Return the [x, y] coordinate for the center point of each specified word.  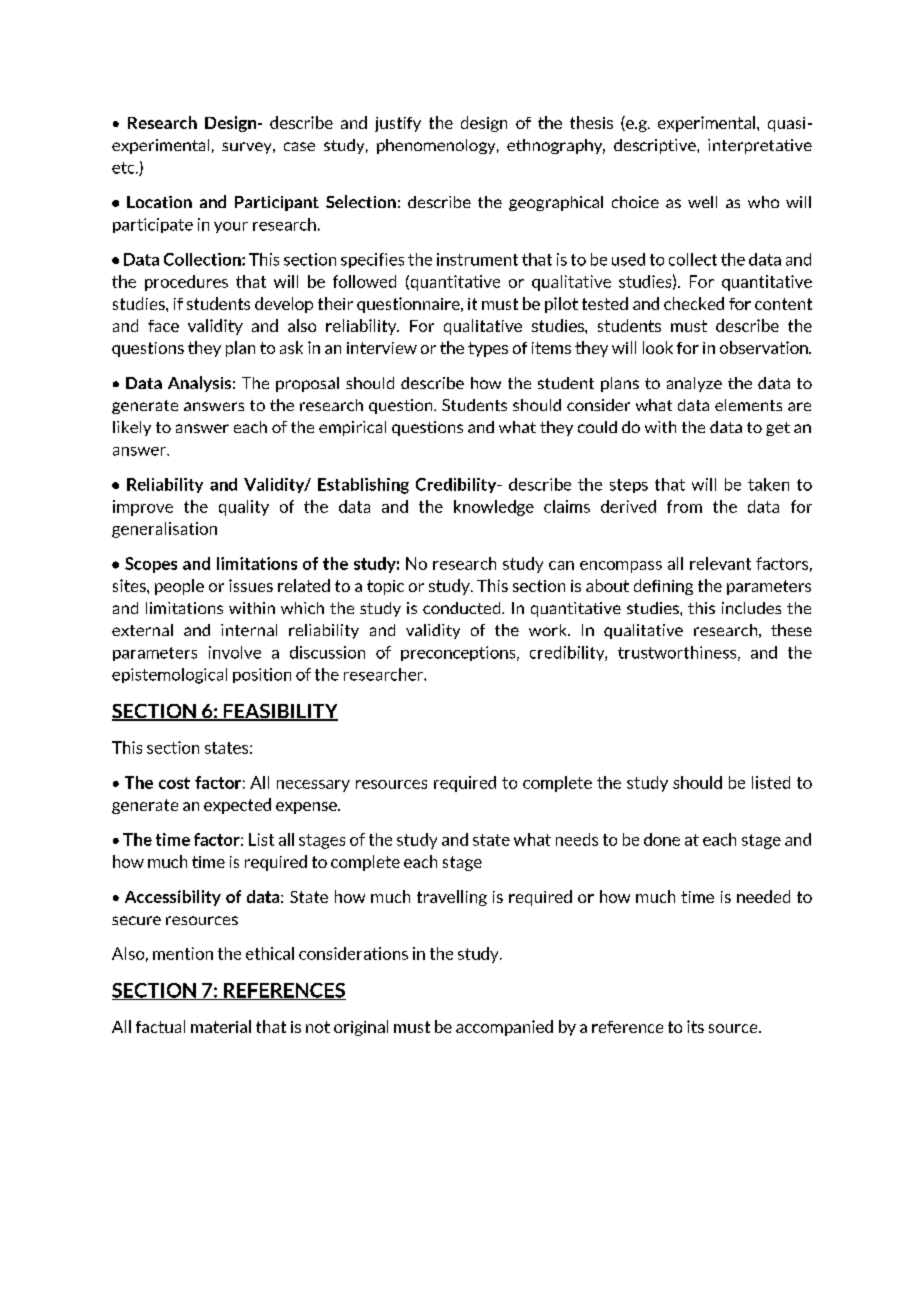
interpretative [760, 146]
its [695, 1026]
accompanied [504, 1028]
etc [124, 168]
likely [132, 428]
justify [398, 124]
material [221, 1026]
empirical [352, 428]
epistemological [169, 676]
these [791, 630]
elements [748, 405]
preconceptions [459, 653]
